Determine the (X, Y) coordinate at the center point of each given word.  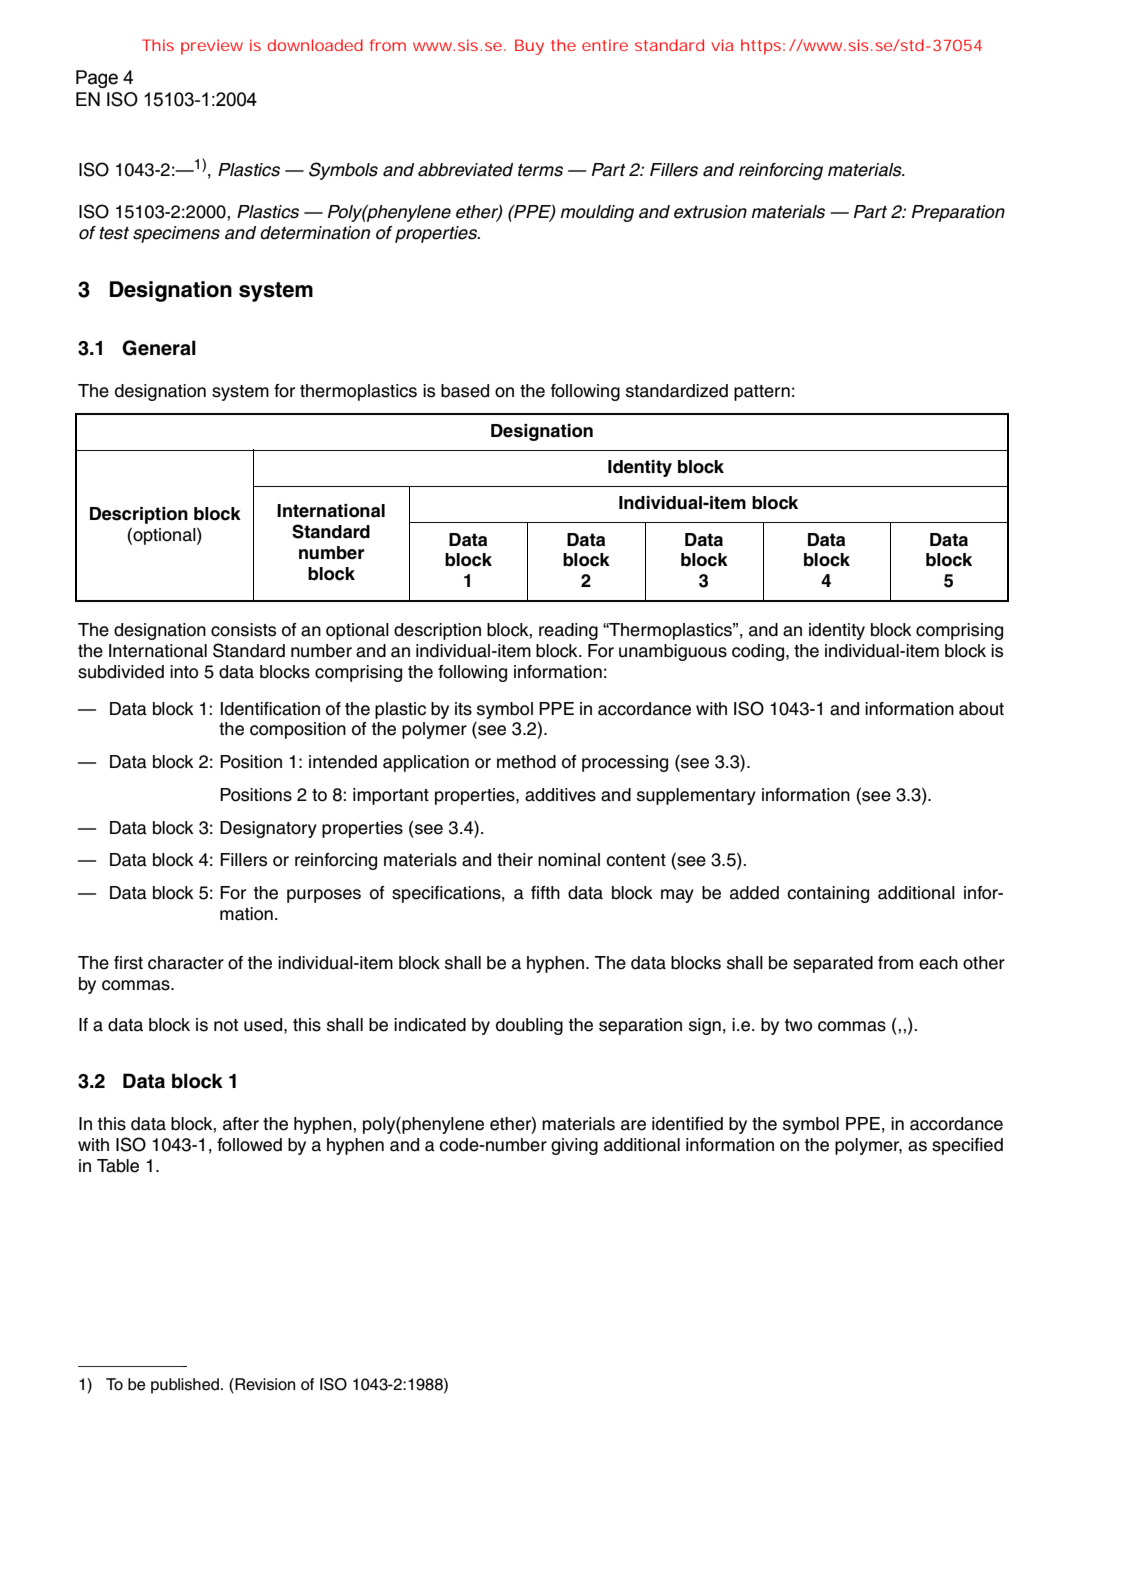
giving (574, 1146)
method (526, 762)
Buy (529, 47)
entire (605, 45)
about (981, 709)
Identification (270, 709)
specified (967, 1146)
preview (212, 47)
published (186, 1386)
